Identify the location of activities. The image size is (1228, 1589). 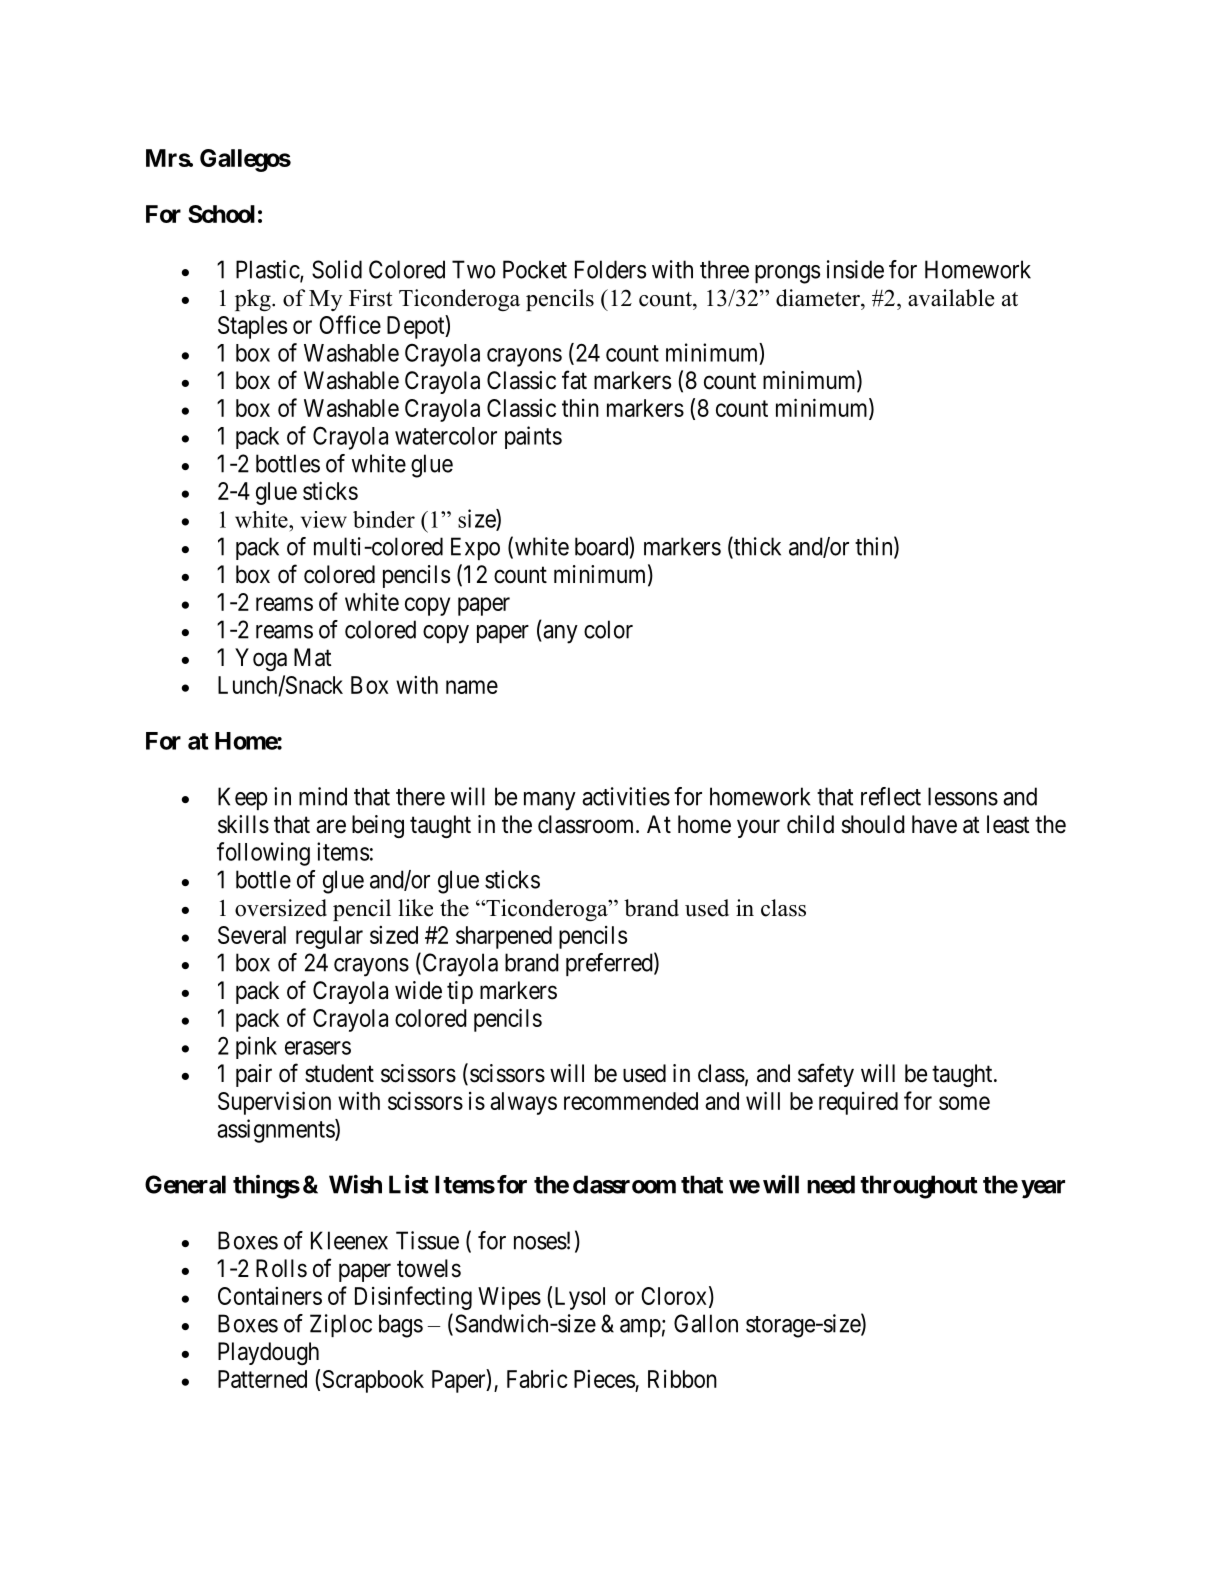
(626, 796).
